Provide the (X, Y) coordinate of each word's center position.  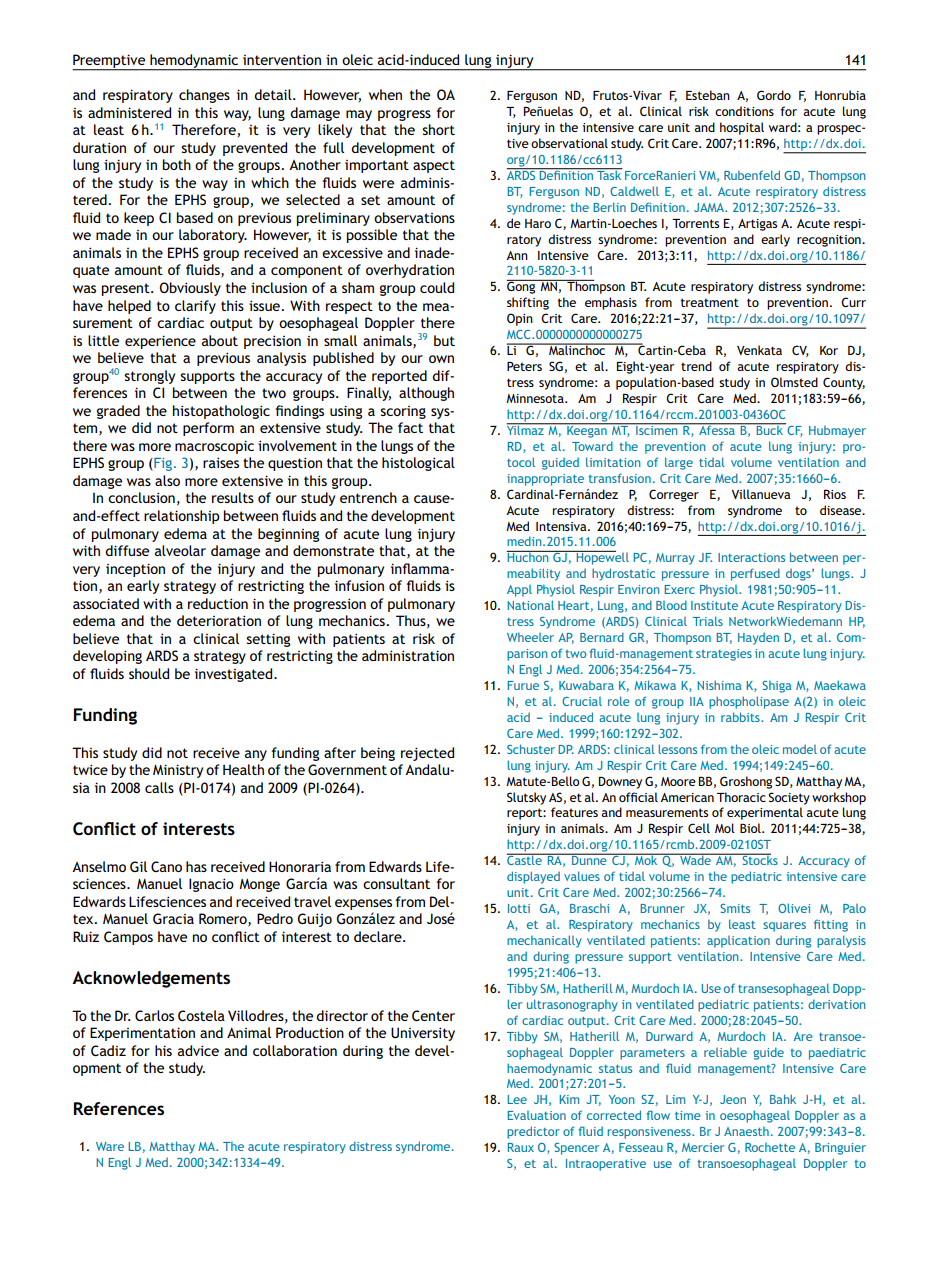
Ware (110, 1146)
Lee (517, 1099)
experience (160, 342)
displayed (533, 877)
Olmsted (794, 382)
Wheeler (530, 637)
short (438, 129)
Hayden (758, 638)
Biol (751, 828)
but (444, 340)
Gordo (774, 95)
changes (204, 96)
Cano (166, 866)
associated (106, 603)
